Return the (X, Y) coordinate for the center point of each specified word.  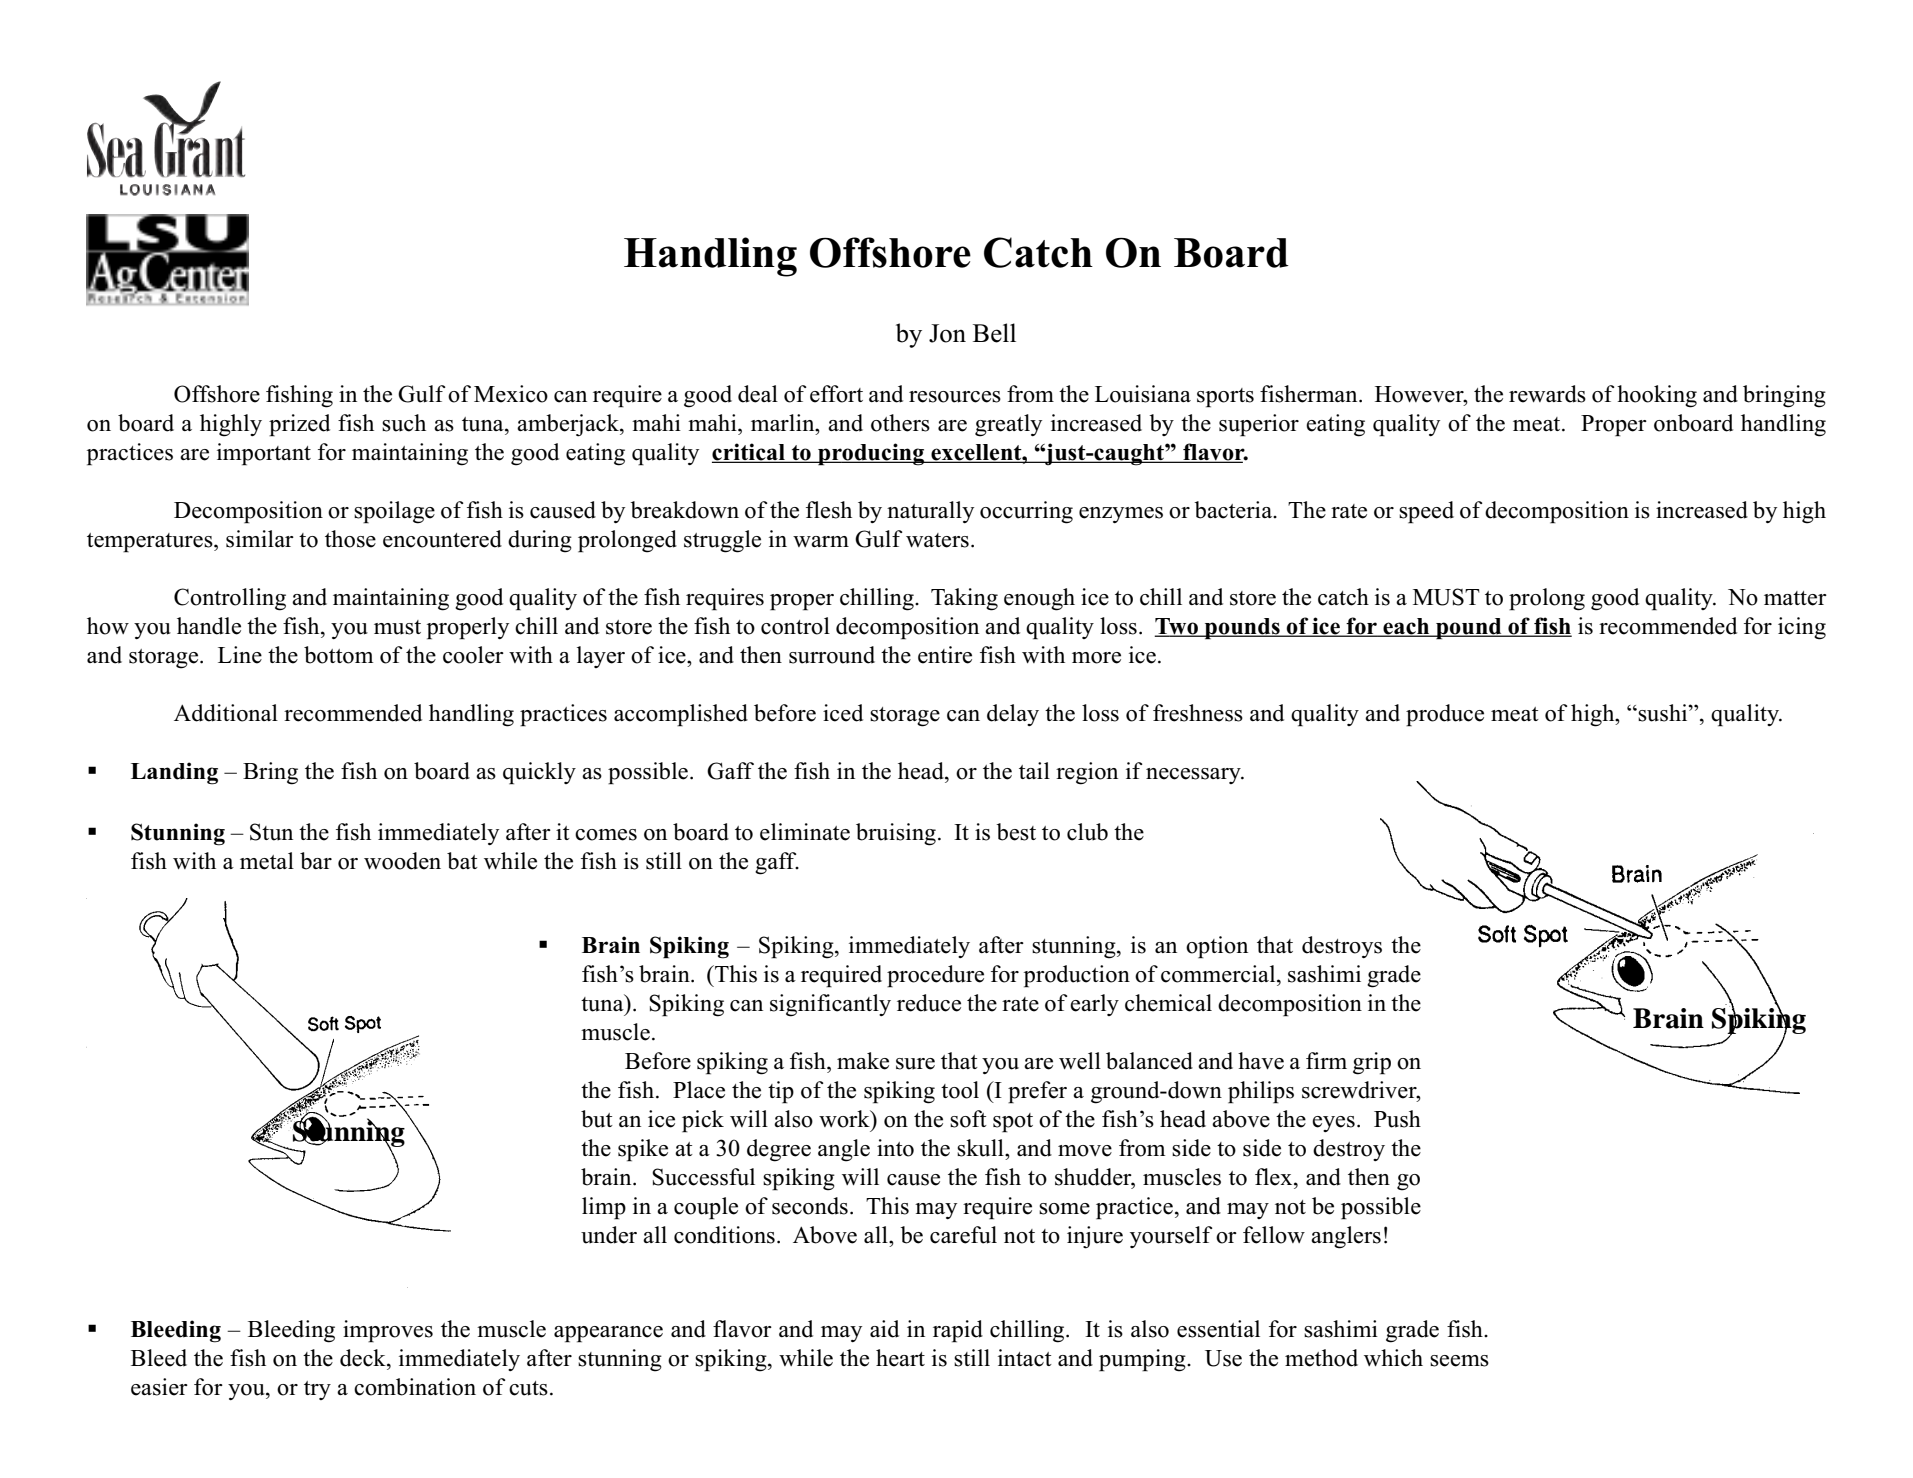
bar (316, 861)
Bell (994, 333)
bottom (338, 655)
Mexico (511, 394)
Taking (964, 599)
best (1016, 832)
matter (1795, 598)
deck (364, 1358)
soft (968, 1119)
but (597, 1119)
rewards (1547, 394)
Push (1397, 1119)
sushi (1664, 713)
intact (1025, 1358)
